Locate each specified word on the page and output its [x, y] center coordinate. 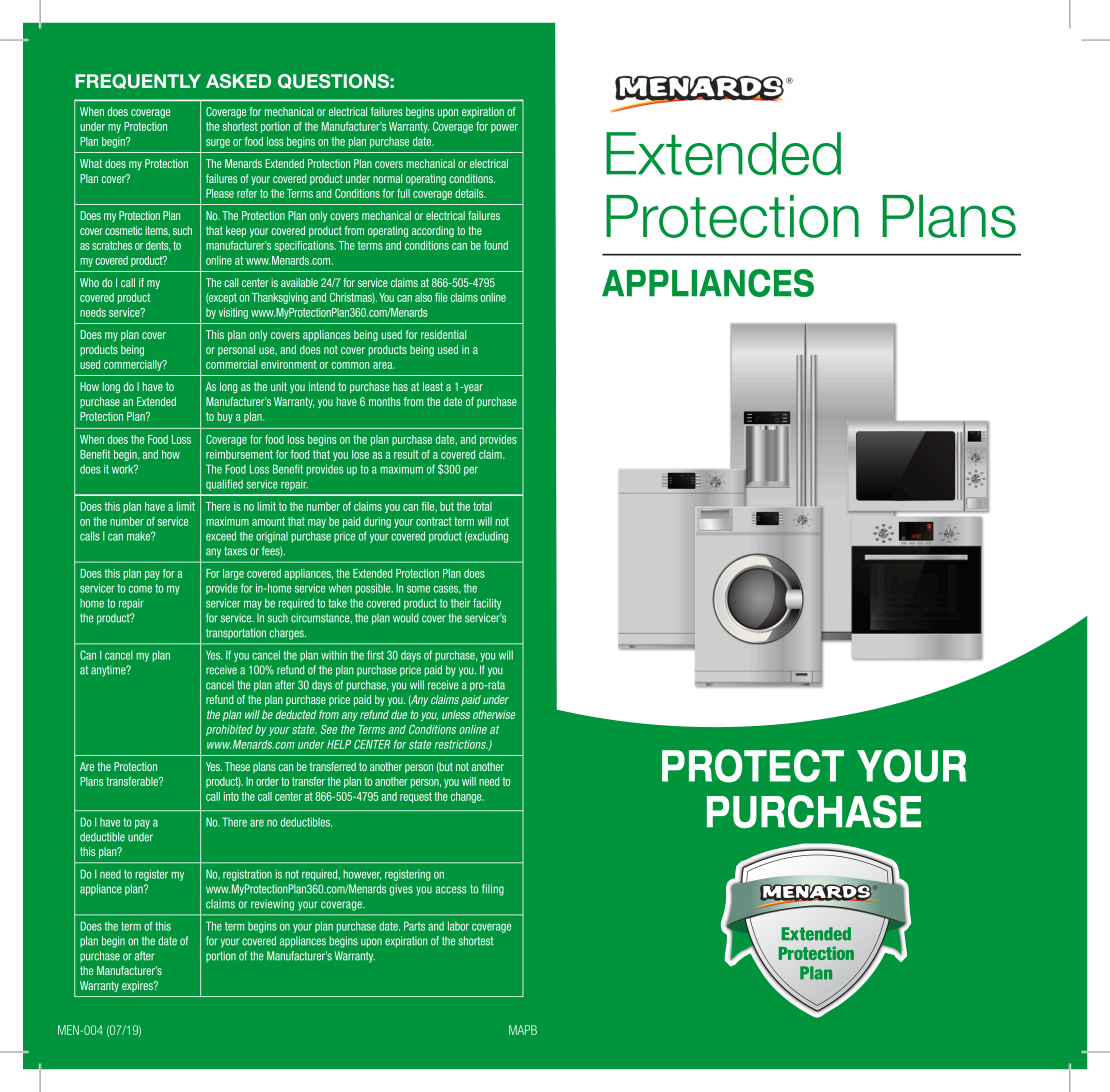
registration [247, 875]
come [140, 589]
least [433, 386]
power [504, 128]
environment [289, 364]
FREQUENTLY [138, 81]
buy [225, 417]
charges [287, 634]
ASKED [238, 81]
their [460, 603]
